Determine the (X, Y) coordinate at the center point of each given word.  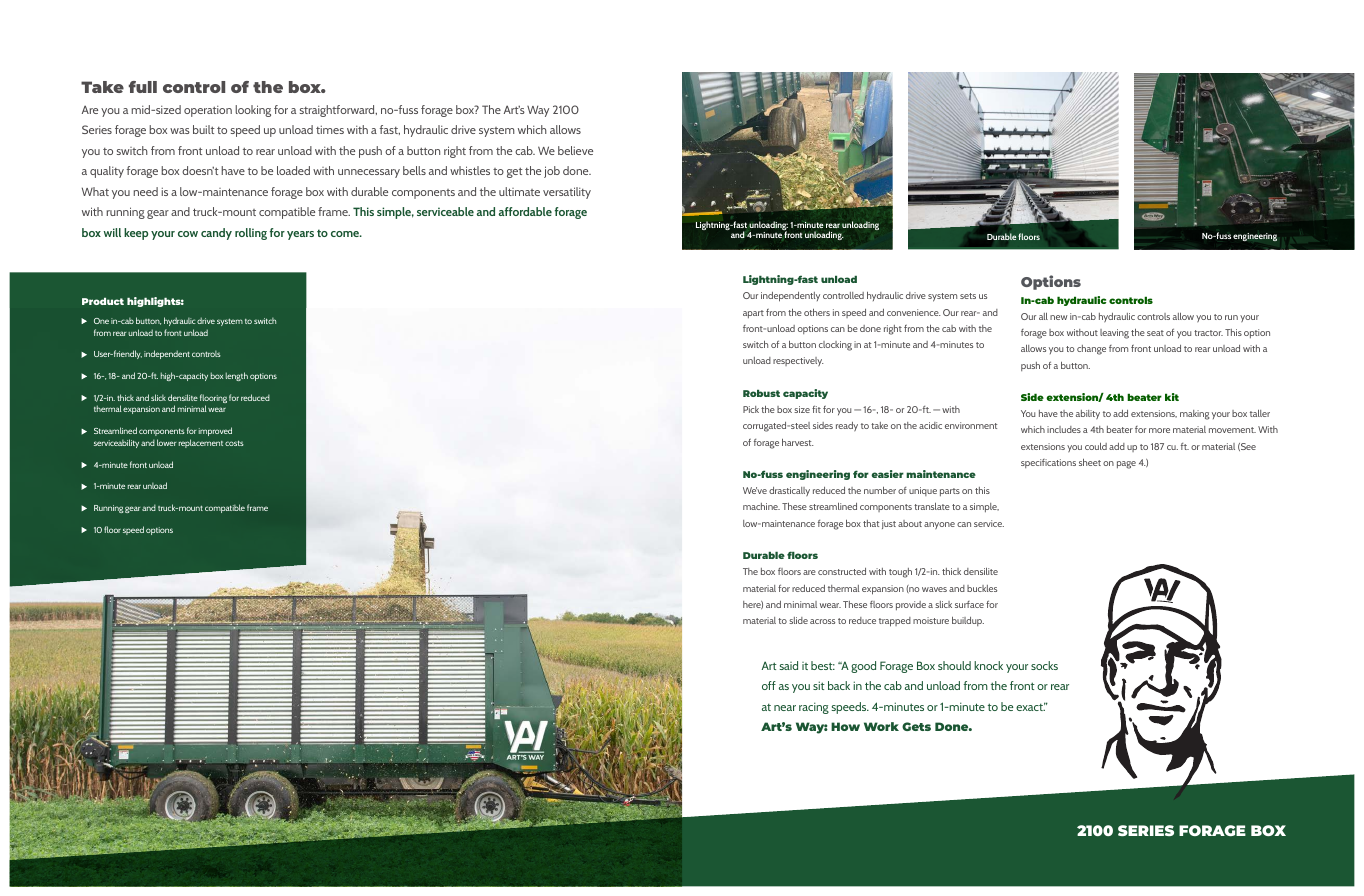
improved (215, 431)
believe (575, 150)
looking (253, 111)
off (769, 685)
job (552, 172)
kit (1172, 397)
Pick (751, 409)
